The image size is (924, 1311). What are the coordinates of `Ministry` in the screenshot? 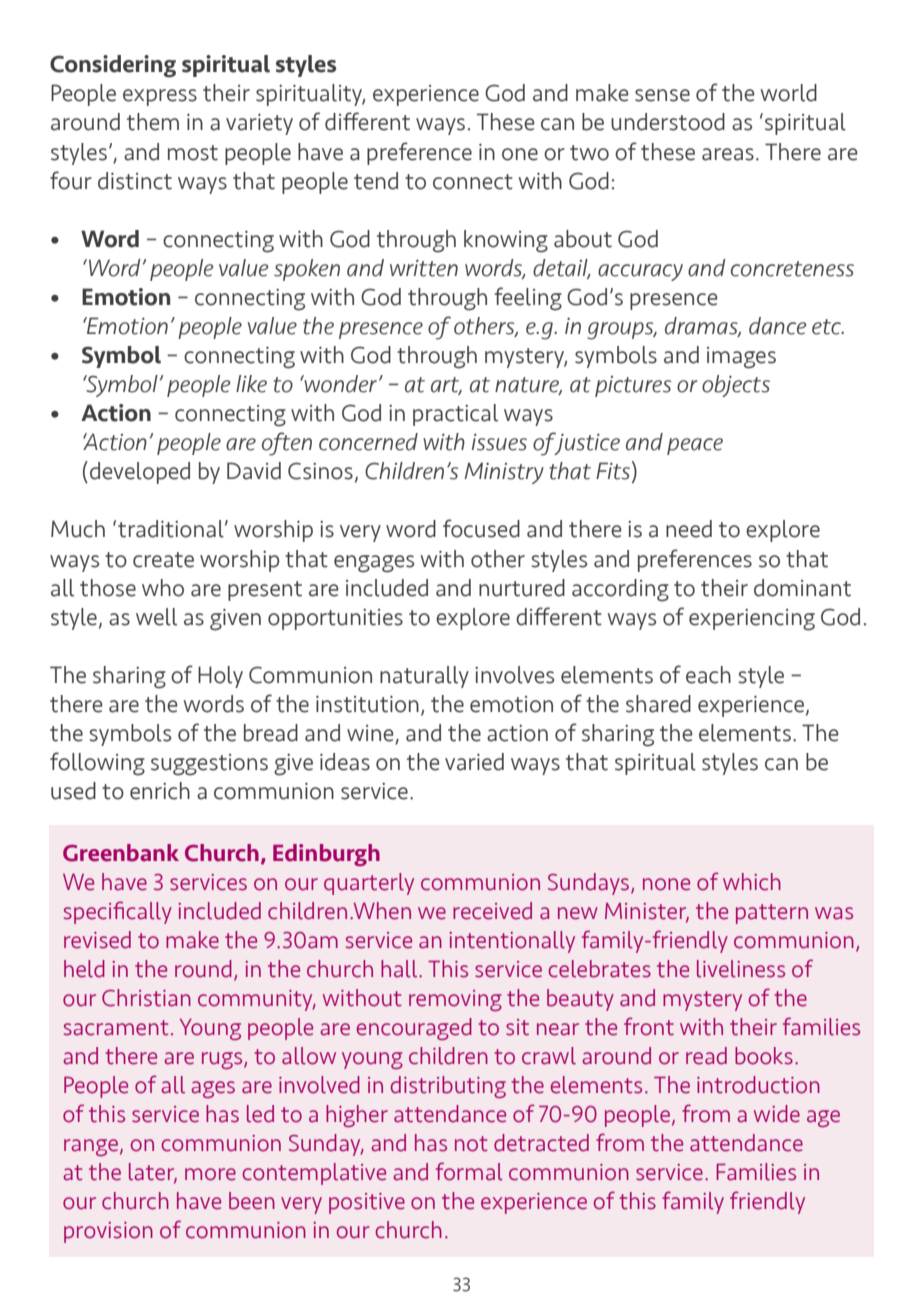 It's located at (504, 473).
